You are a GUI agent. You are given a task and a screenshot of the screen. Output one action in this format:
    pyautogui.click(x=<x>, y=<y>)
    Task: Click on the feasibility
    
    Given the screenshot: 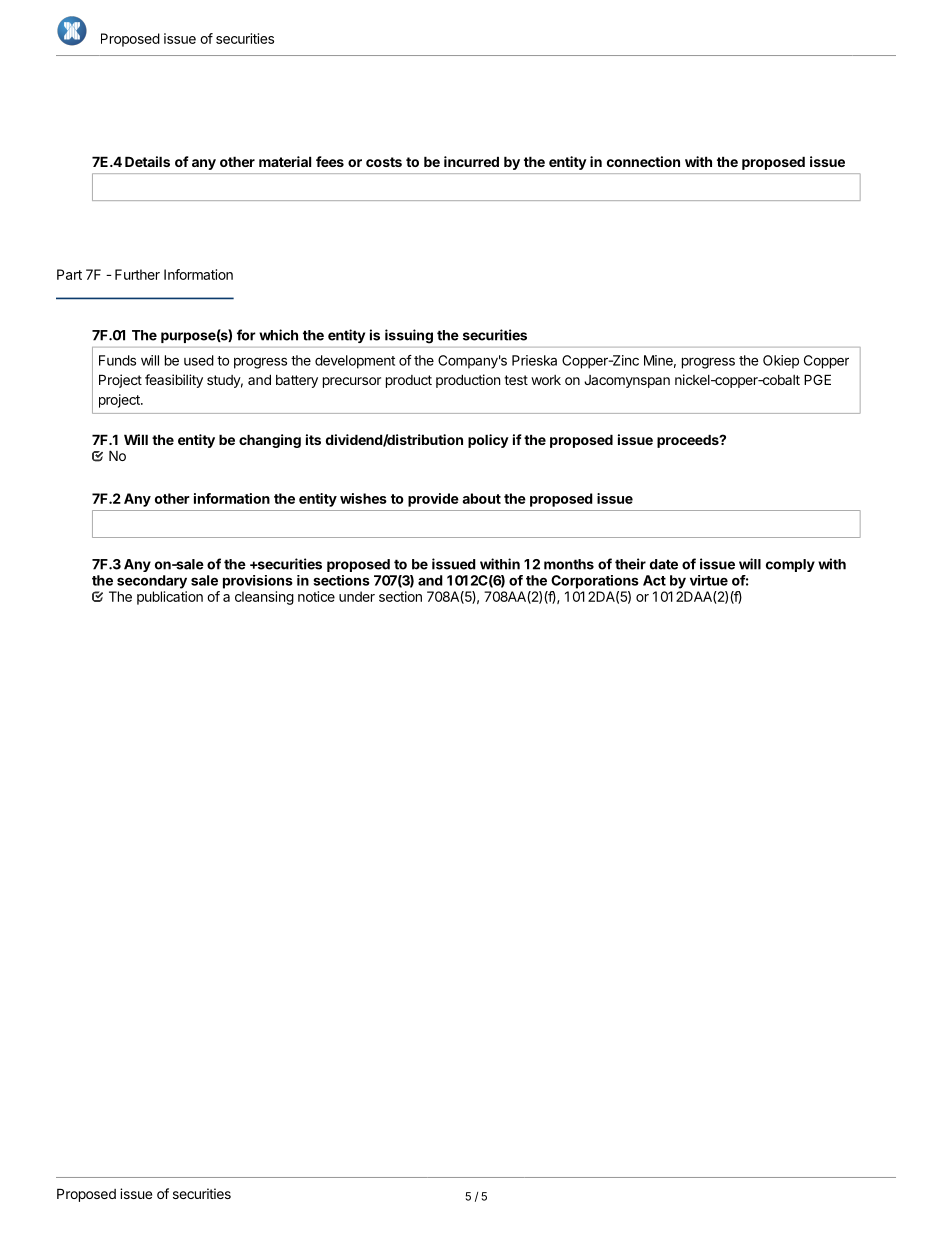 What is the action you would take?
    pyautogui.click(x=174, y=381)
